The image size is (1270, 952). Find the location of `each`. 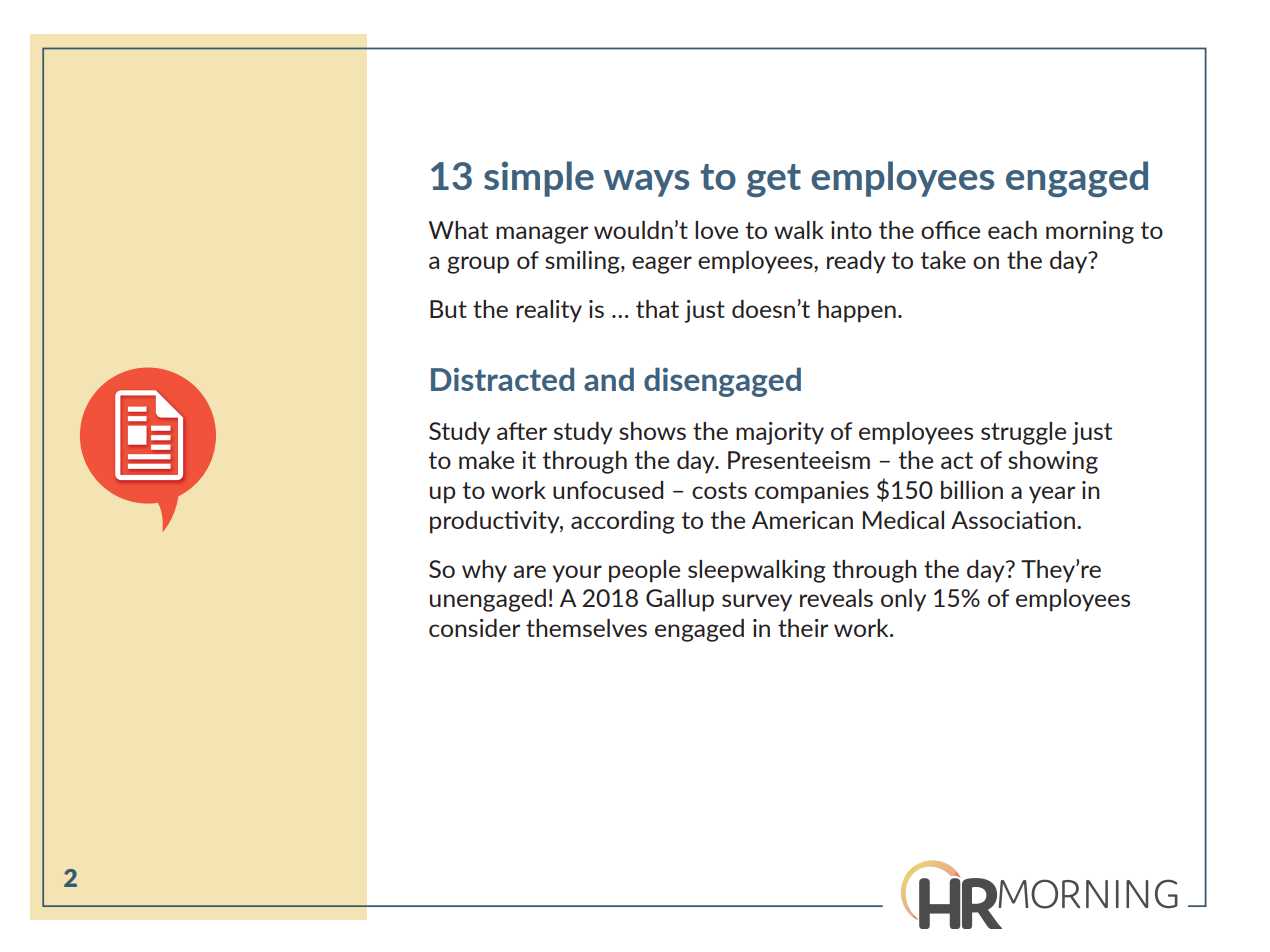

each is located at coordinates (1012, 230).
